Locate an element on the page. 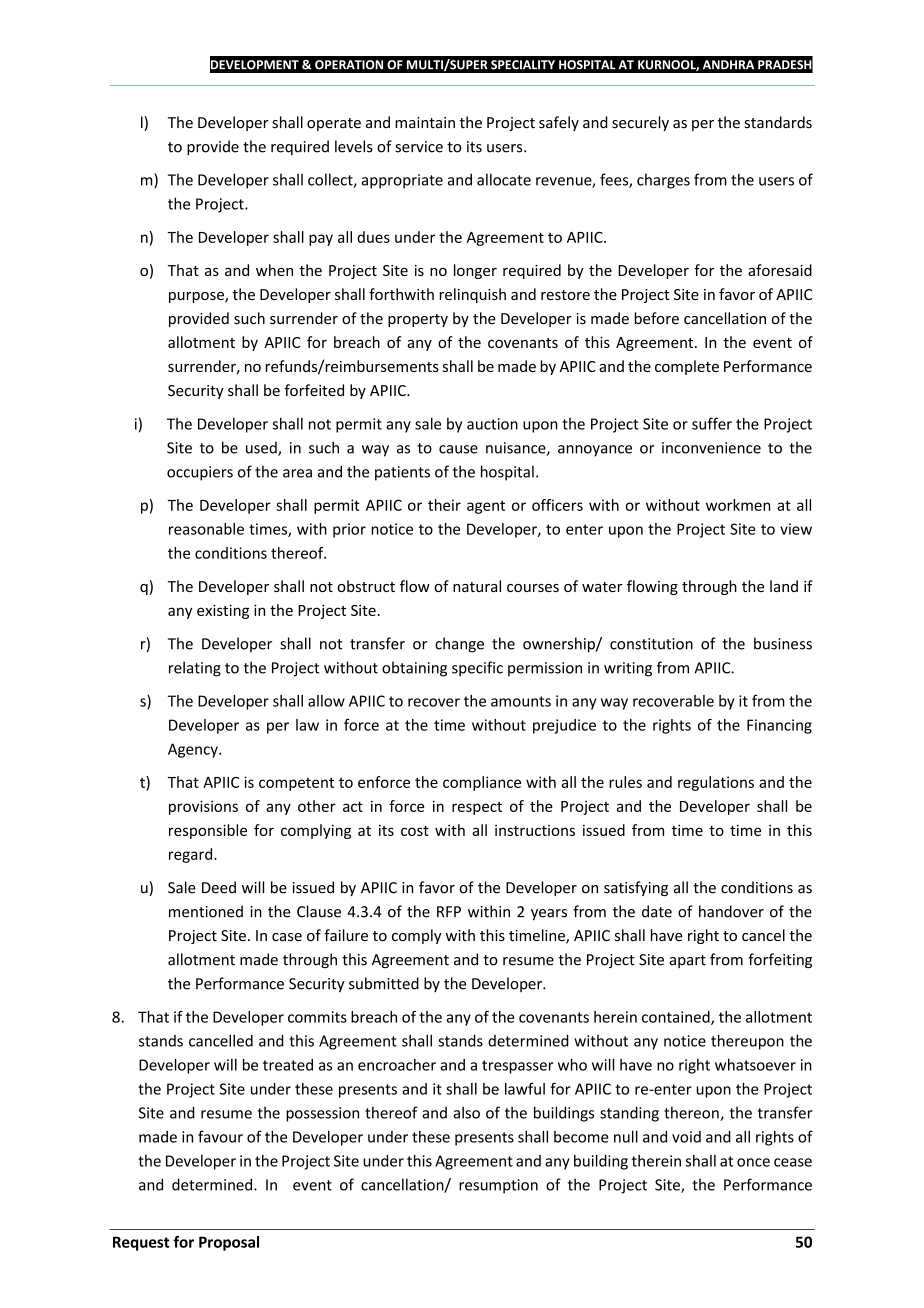 The height and width of the page is (1308, 924). Proposal is located at coordinates (229, 1243).
